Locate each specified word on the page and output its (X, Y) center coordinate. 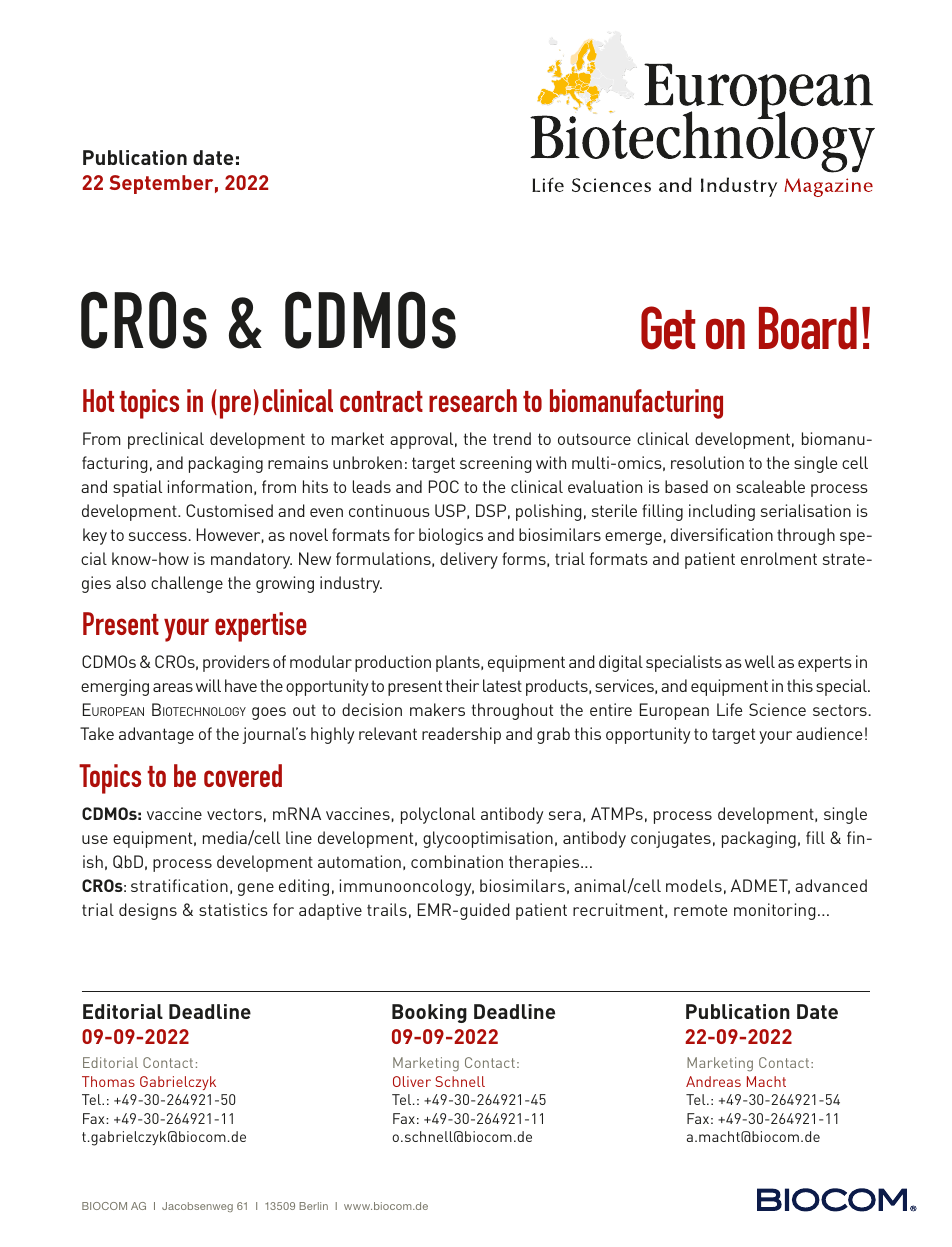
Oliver (412, 1081)
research (473, 400)
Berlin (313, 1206)
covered (243, 775)
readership (461, 735)
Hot (98, 400)
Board (808, 328)
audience (829, 733)
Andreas (713, 1081)
